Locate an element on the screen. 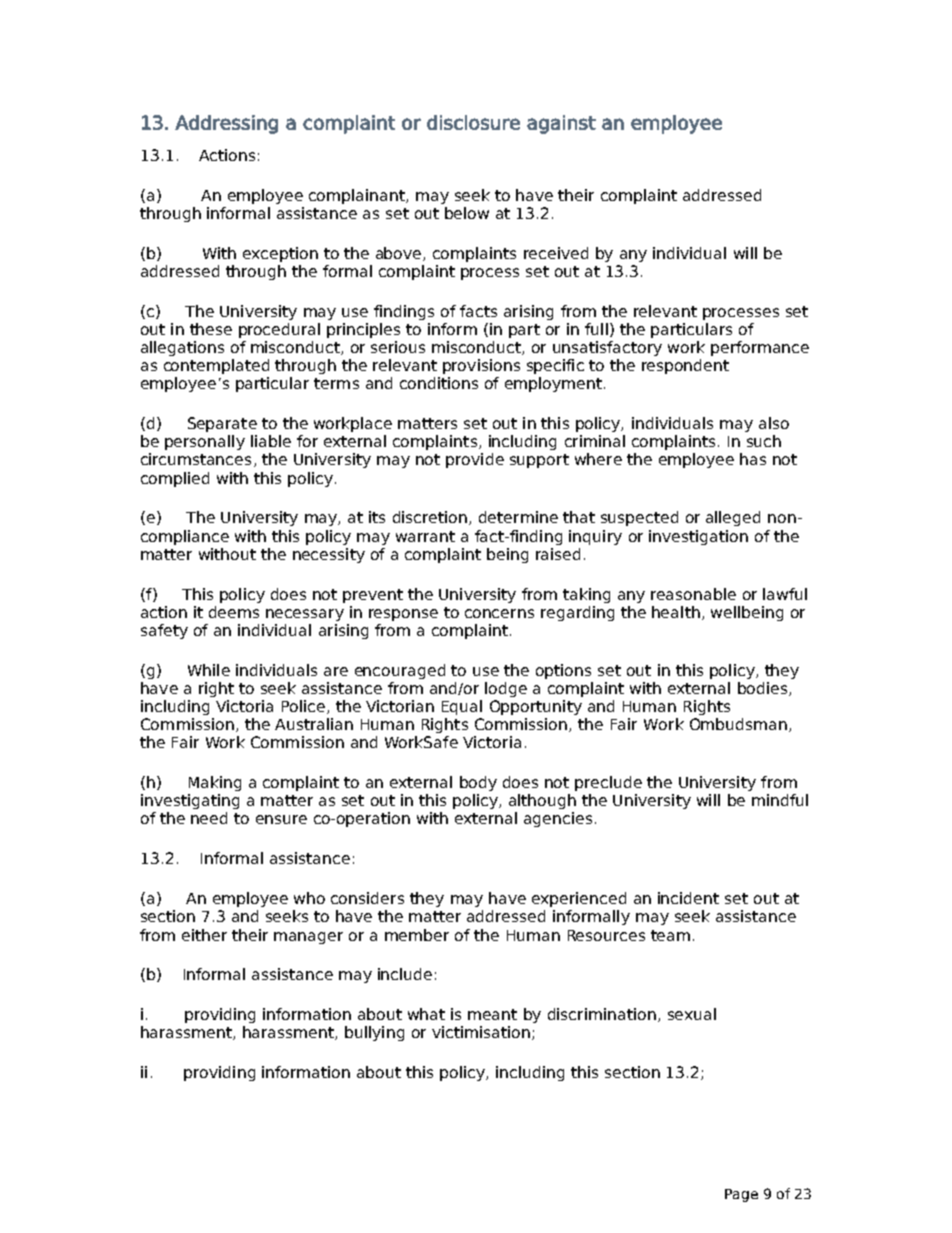 This screenshot has height=1233, width=952. meant is located at coordinates (492, 1014).
